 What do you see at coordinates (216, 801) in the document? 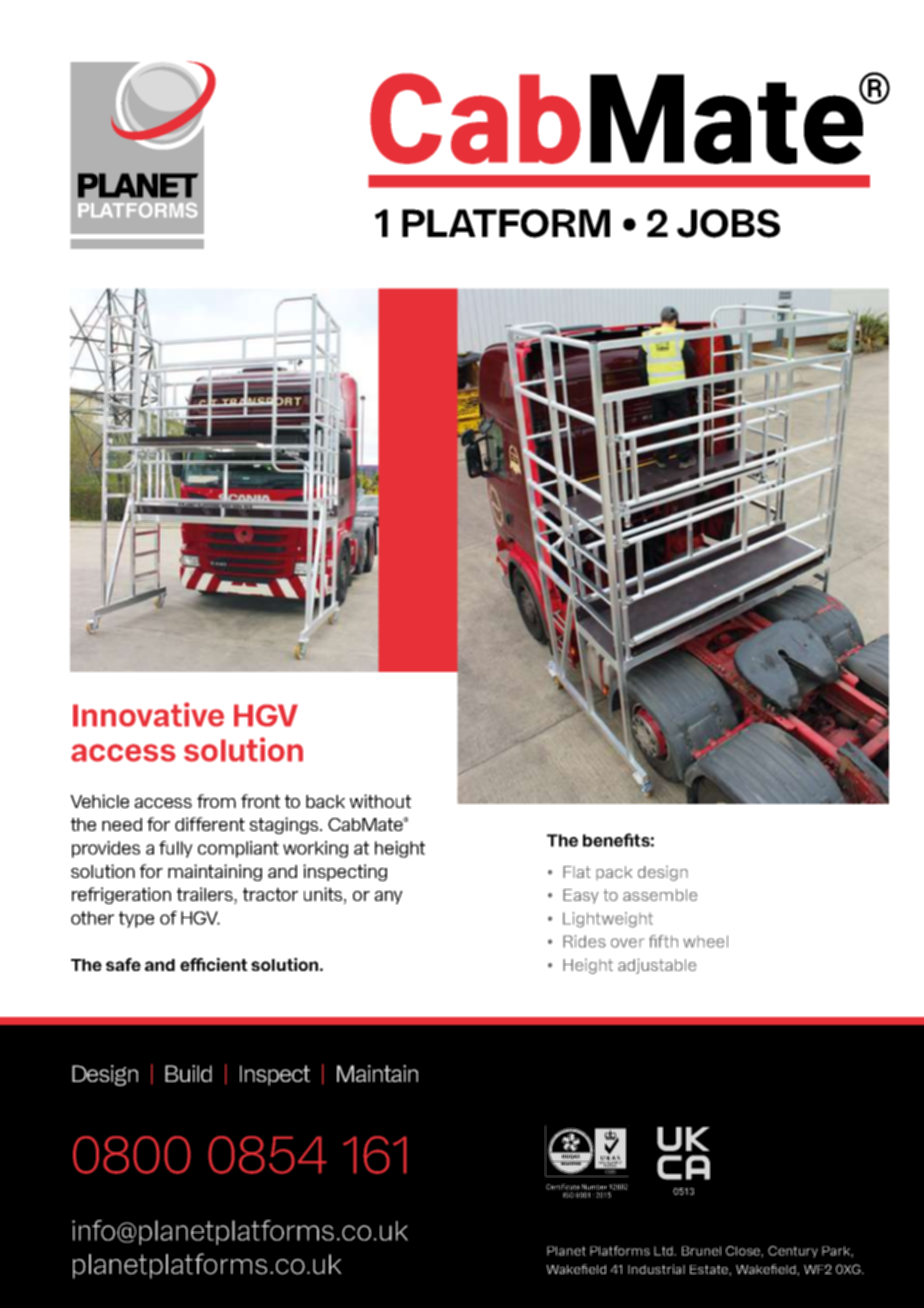
I see `from` at bounding box center [216, 801].
